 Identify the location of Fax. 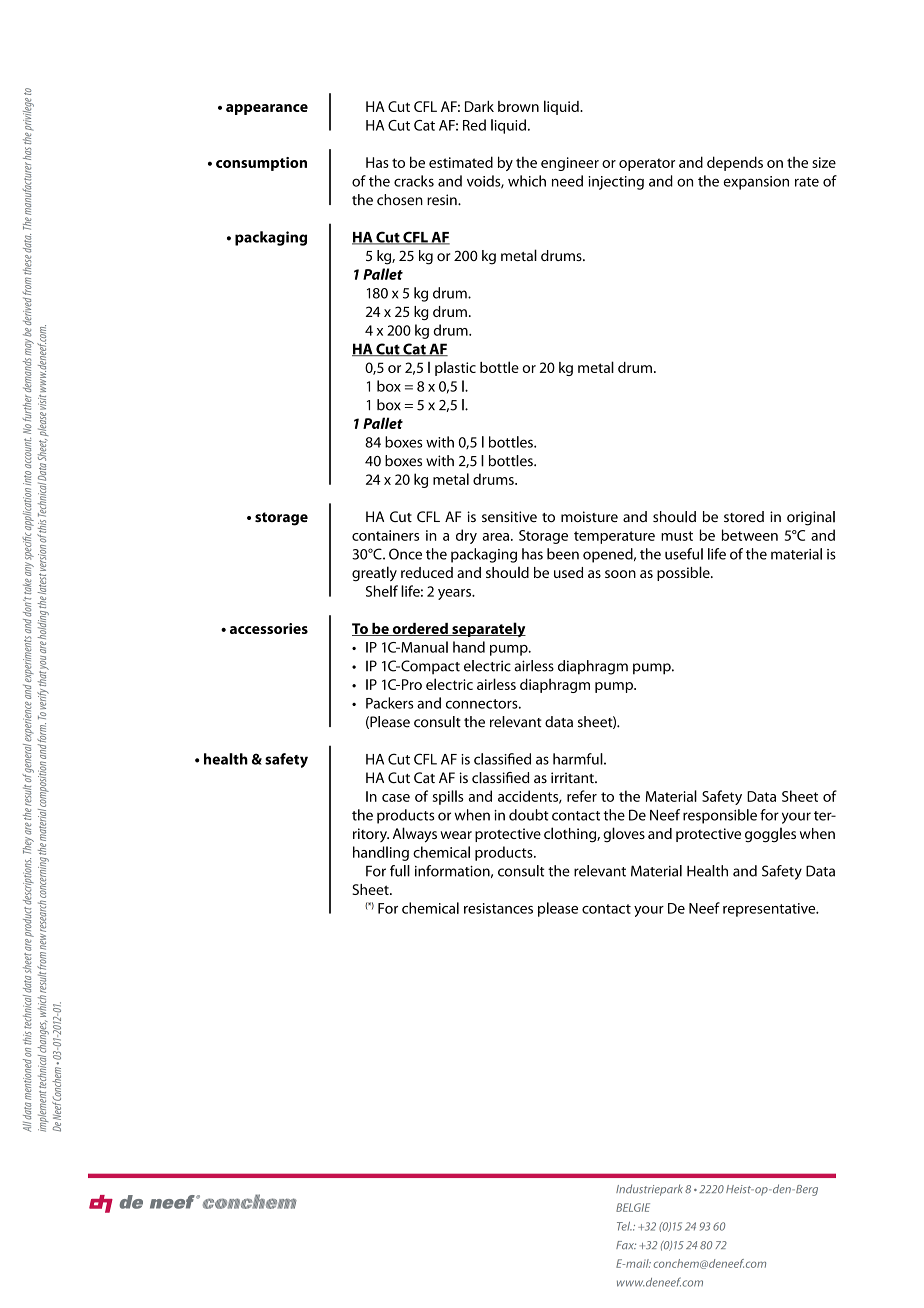
(626, 1245).
